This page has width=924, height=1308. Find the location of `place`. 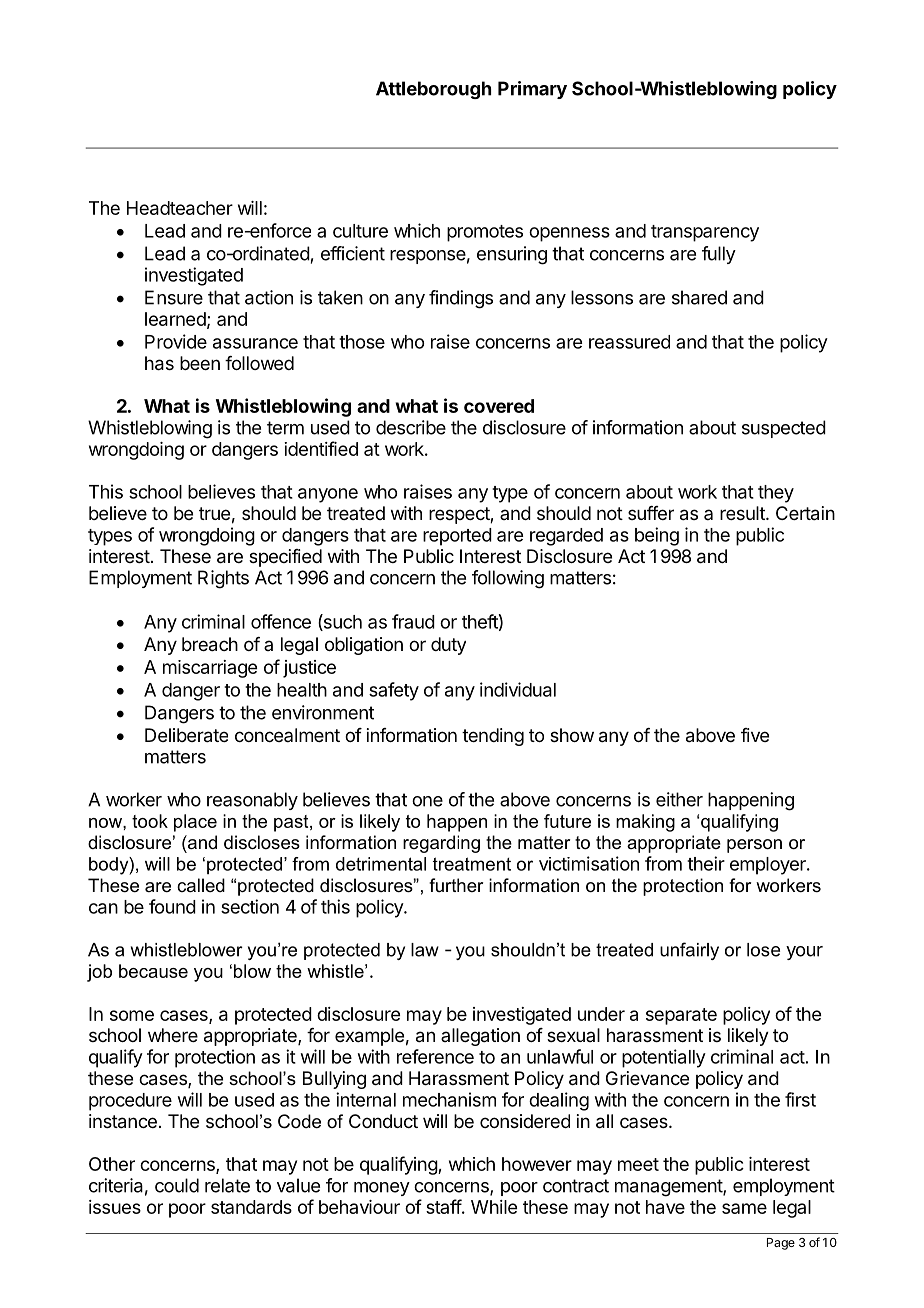

place is located at coordinates (195, 823).
